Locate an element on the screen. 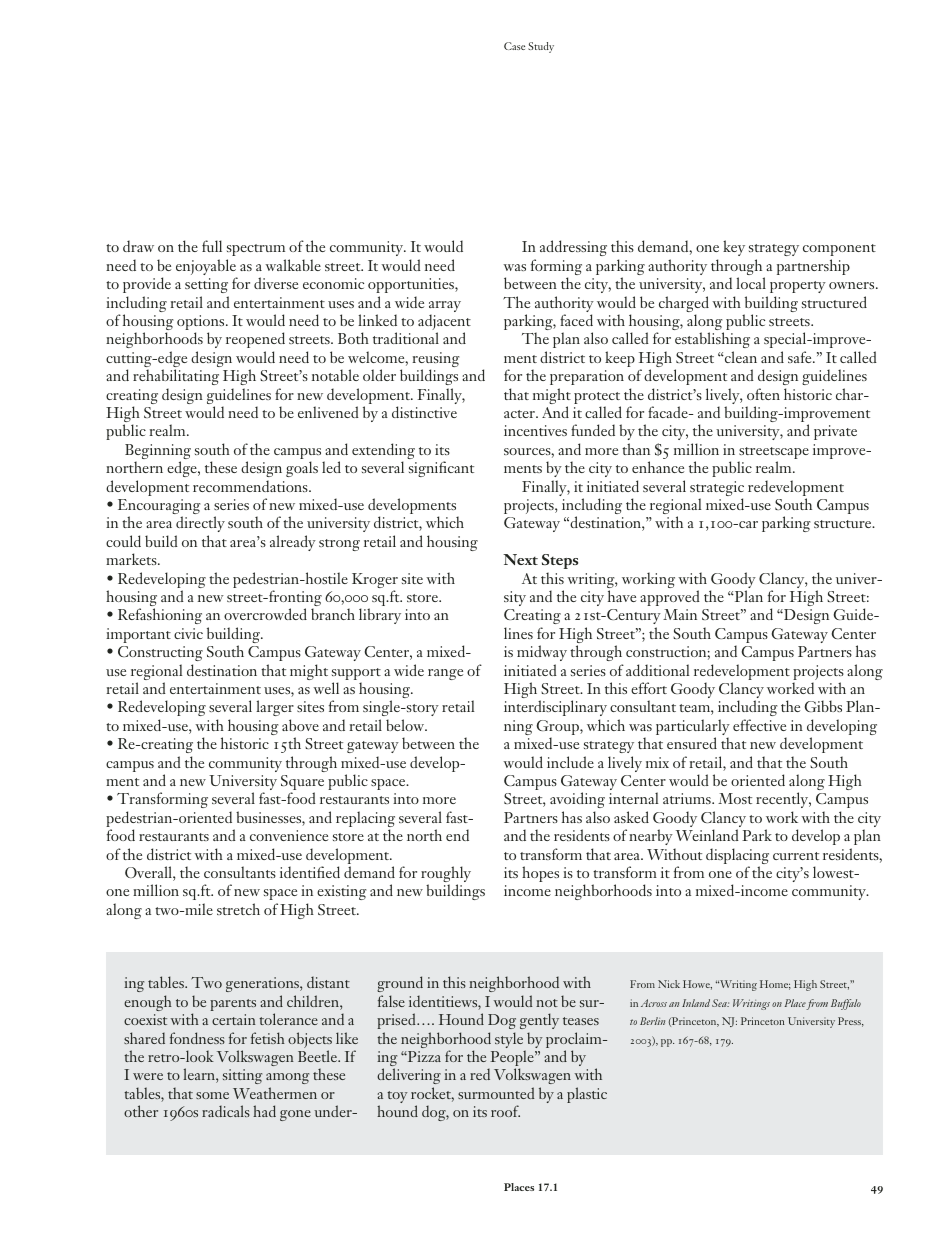 The height and width of the screenshot is (1242, 952). Berlin is located at coordinates (652, 1021).
